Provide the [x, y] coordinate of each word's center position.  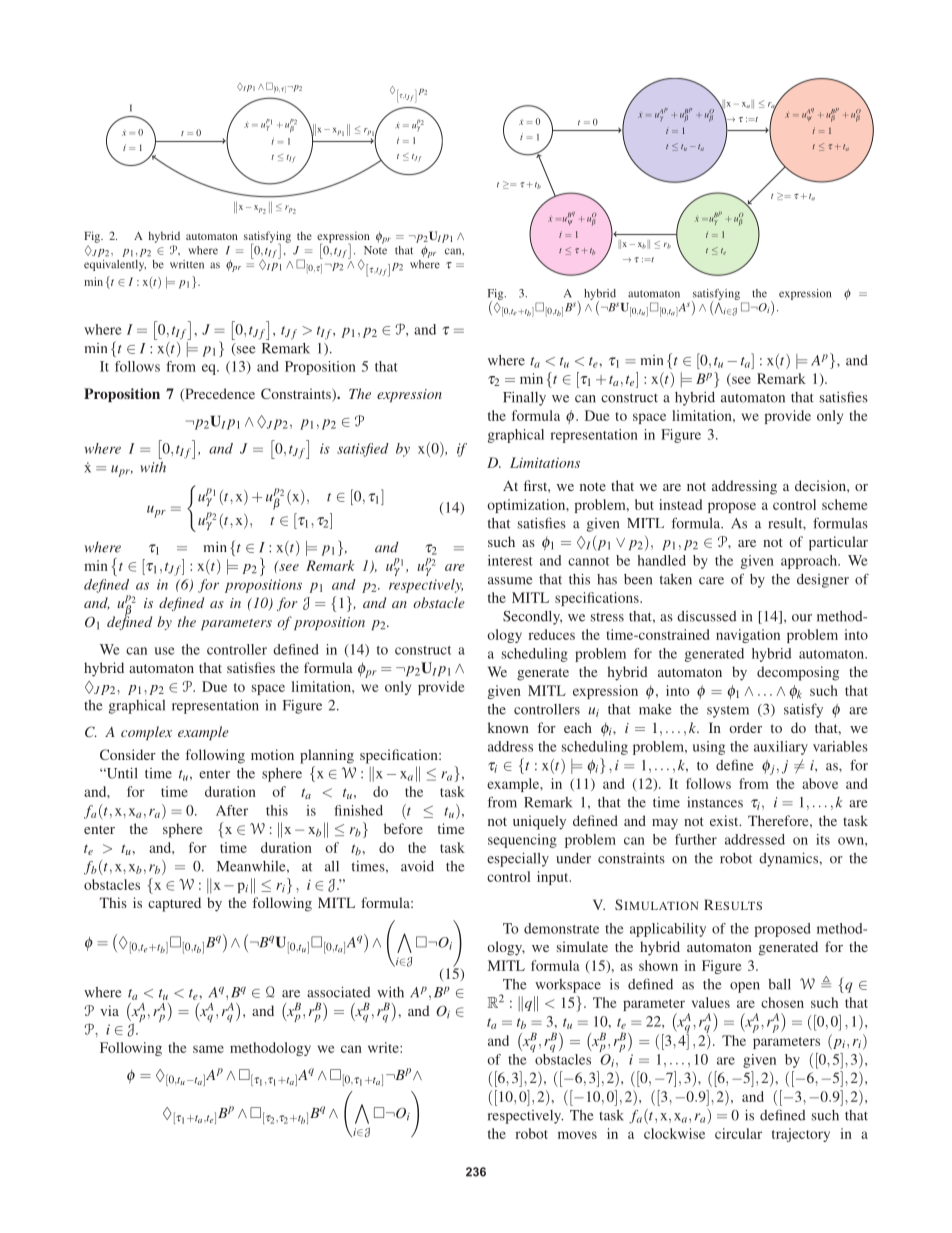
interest [510, 560]
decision [821, 485]
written [187, 264]
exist [725, 820]
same [208, 1049]
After [232, 810]
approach [810, 562]
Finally [524, 399]
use [165, 651]
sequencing [522, 841]
